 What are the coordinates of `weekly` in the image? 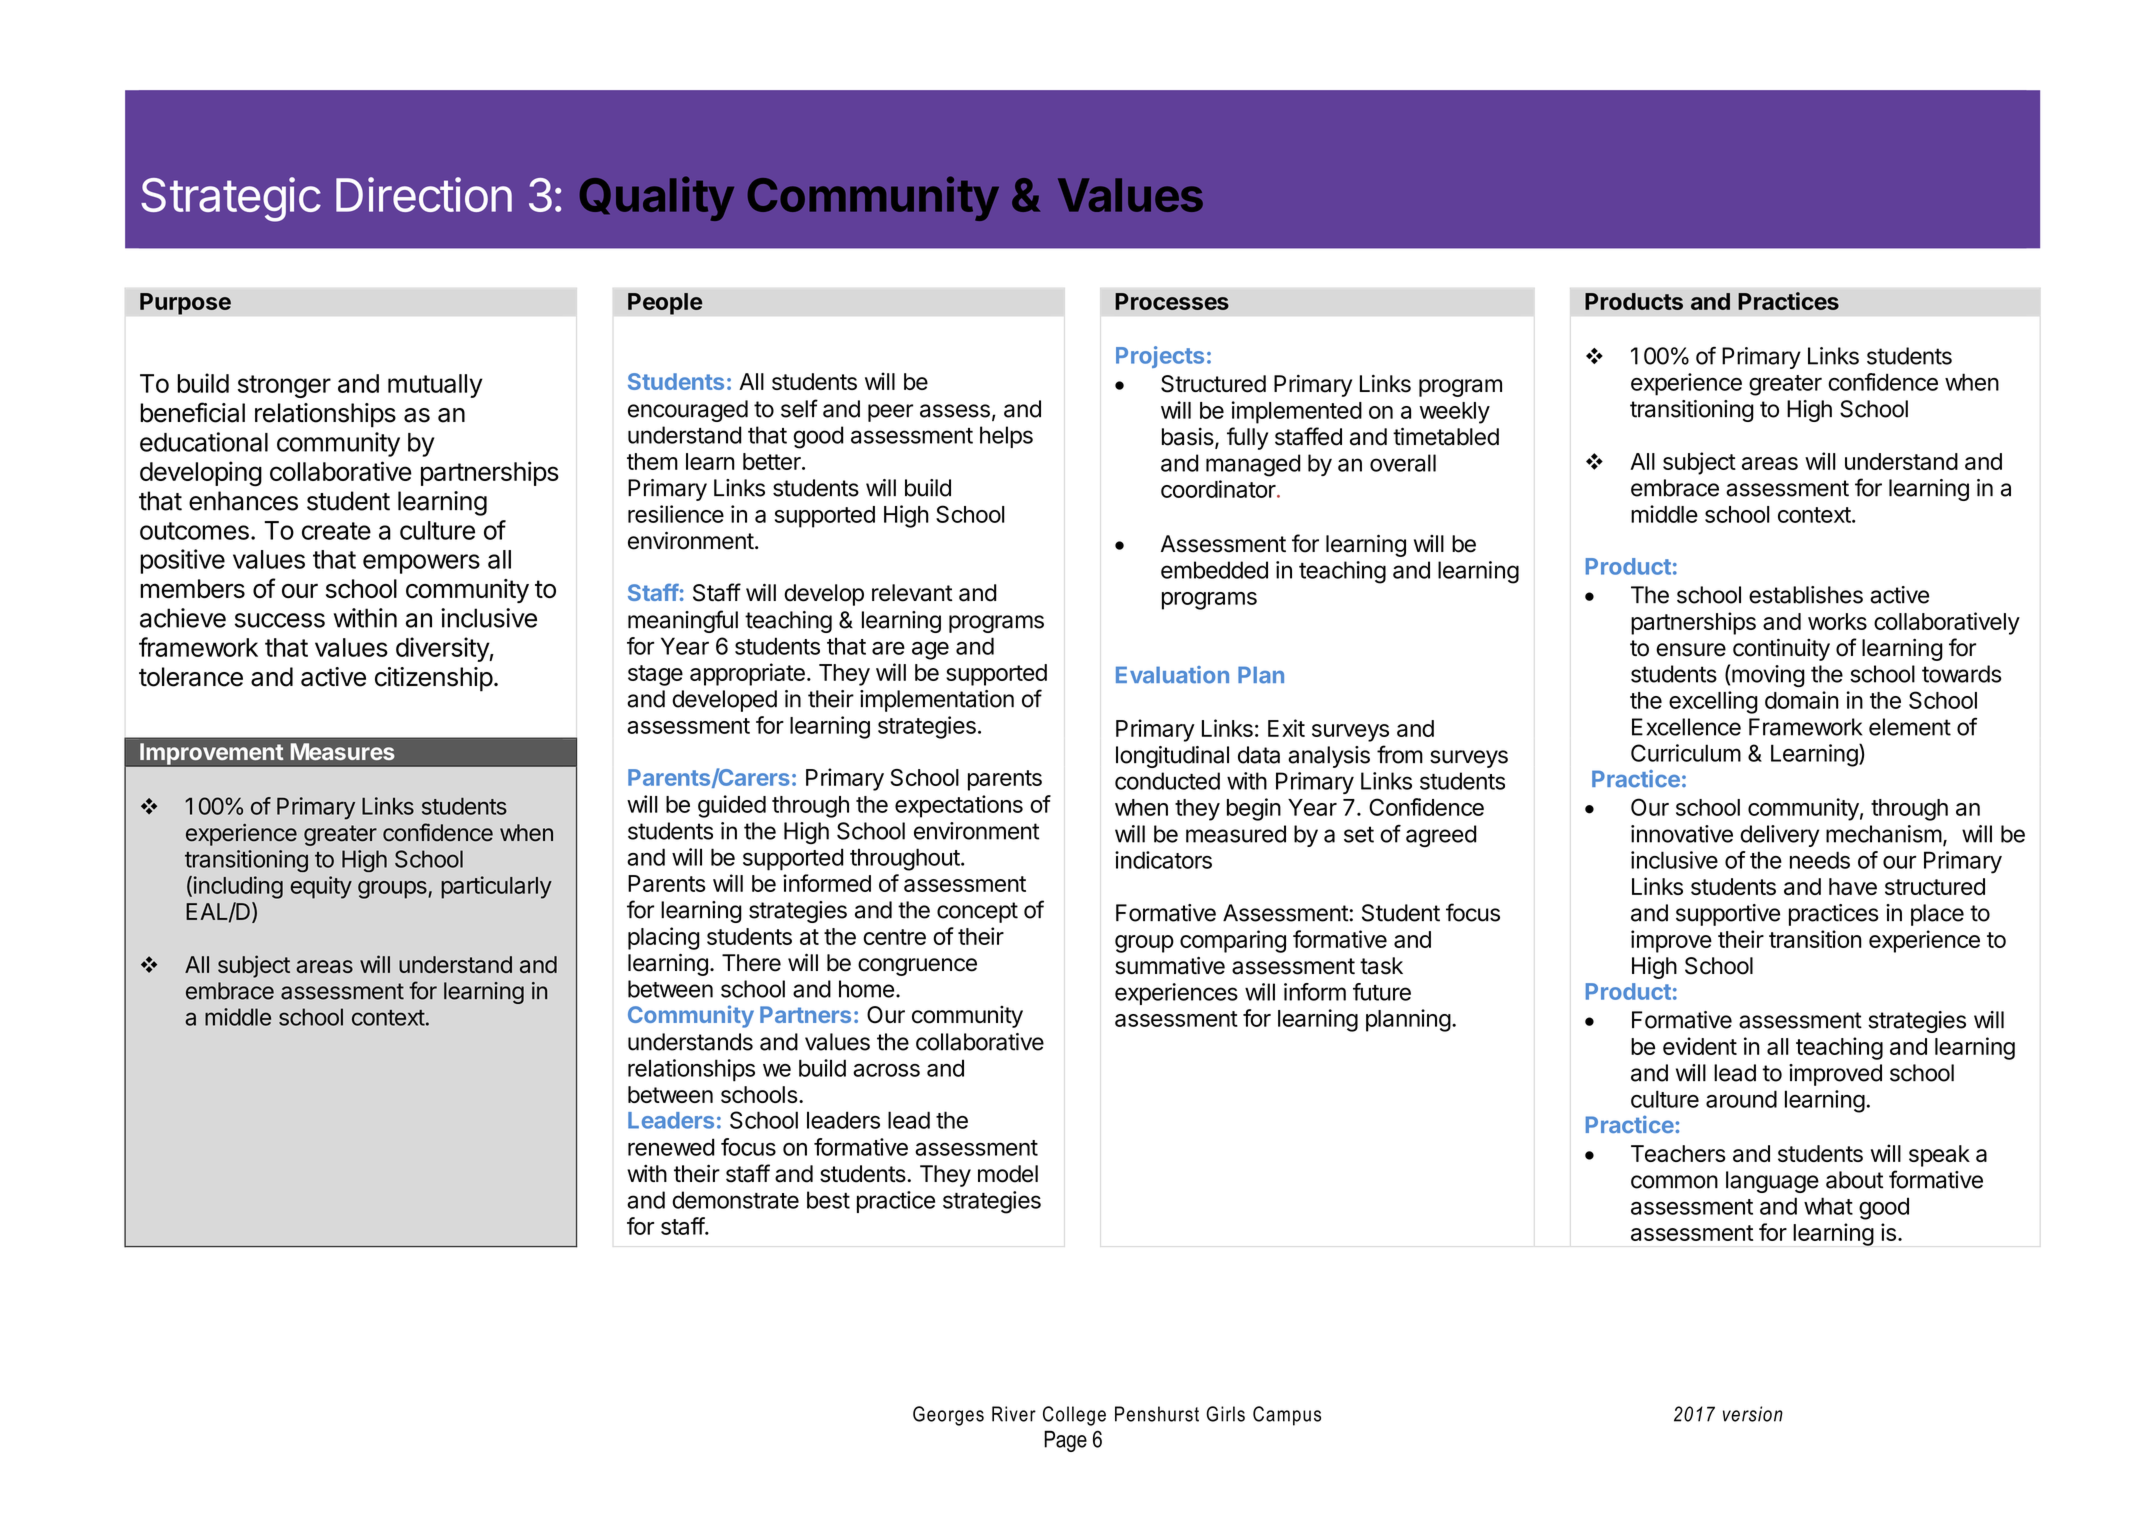 It's located at (1454, 413).
